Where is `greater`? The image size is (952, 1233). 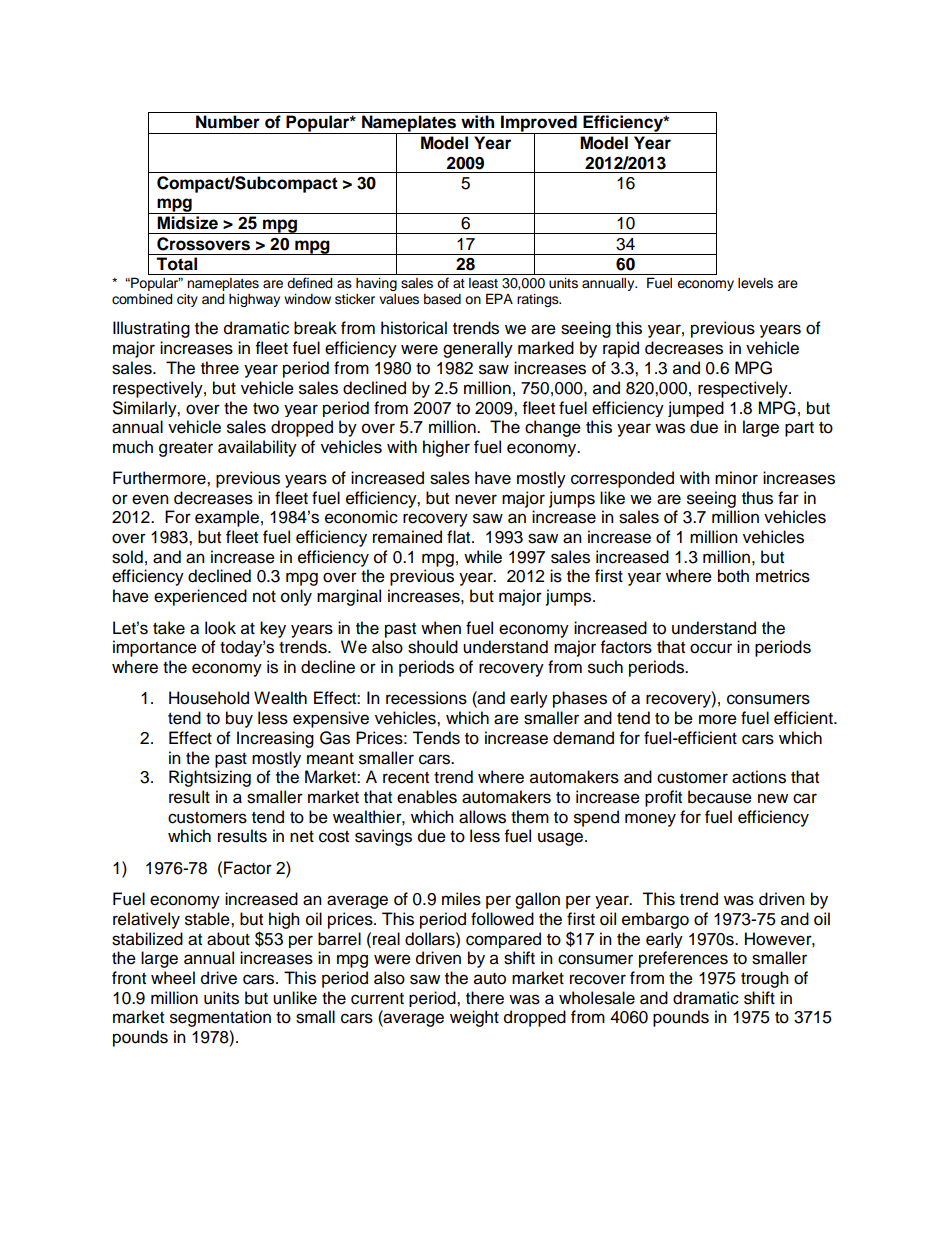 greater is located at coordinates (186, 449).
